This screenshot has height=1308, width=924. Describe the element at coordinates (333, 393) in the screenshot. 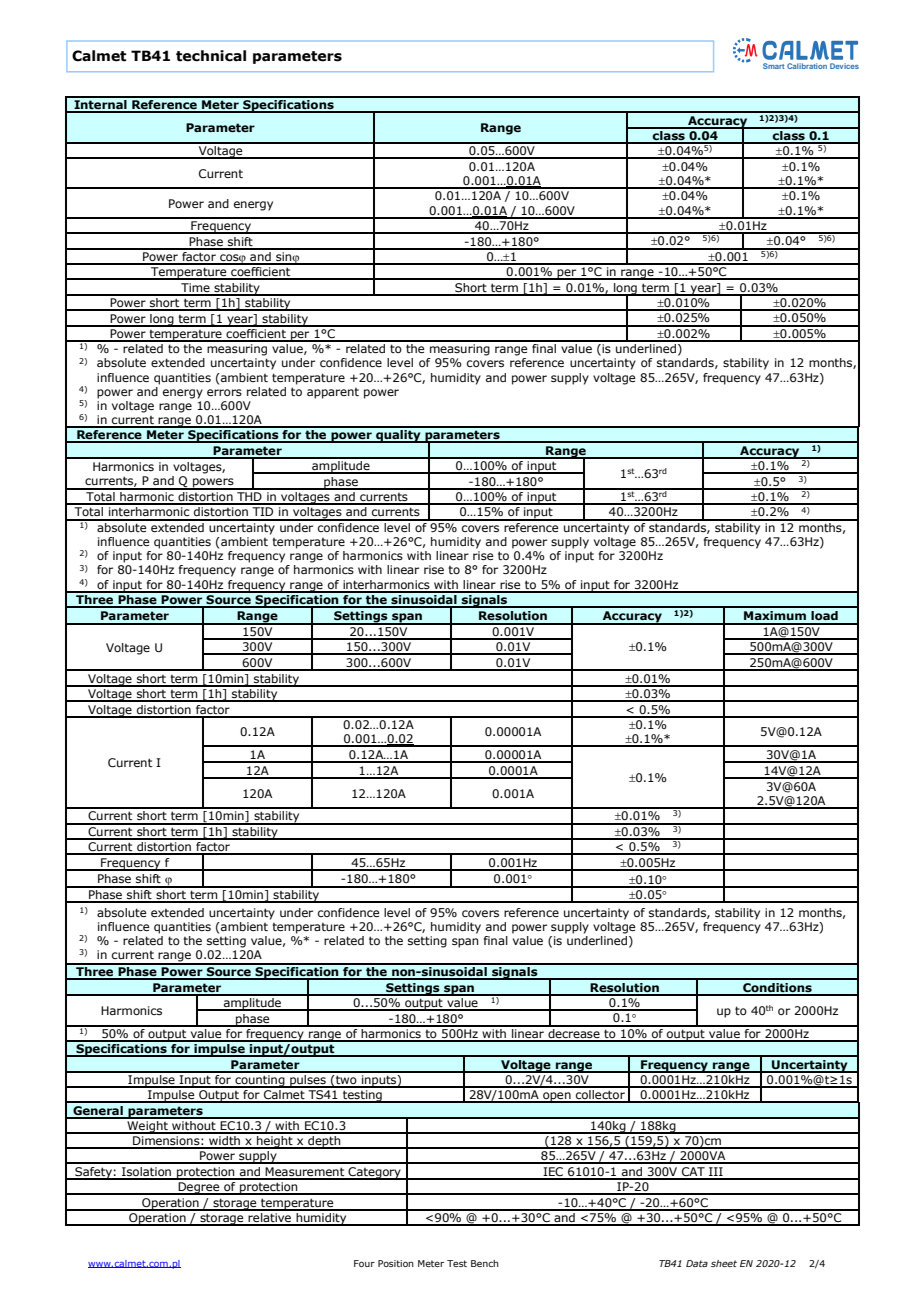

I see `apparent` at that location.
